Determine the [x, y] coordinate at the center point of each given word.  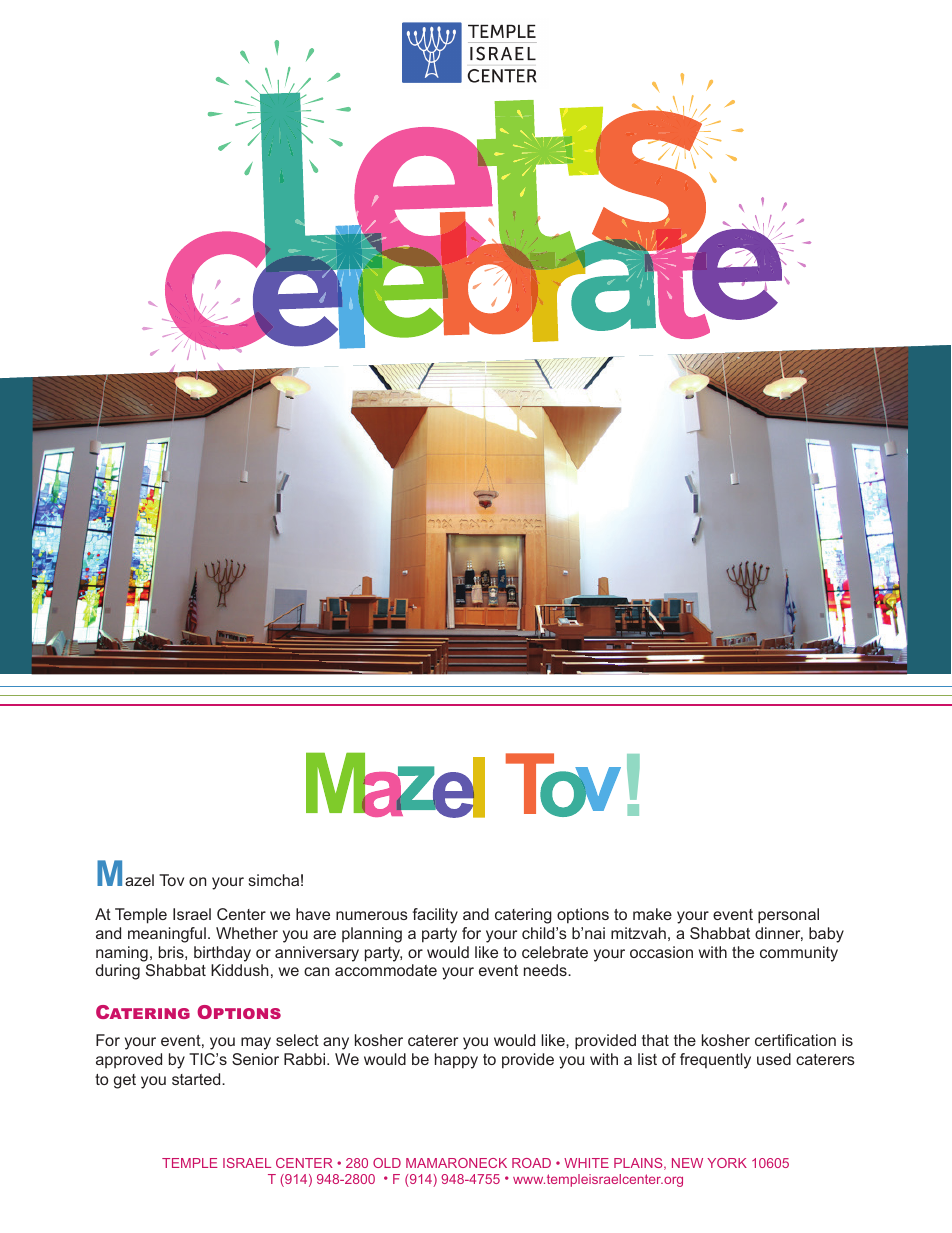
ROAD [531, 1163]
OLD [387, 1163]
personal [788, 916]
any [336, 1043]
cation [815, 1040]
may [256, 1043]
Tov [171, 880]
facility [435, 916]
